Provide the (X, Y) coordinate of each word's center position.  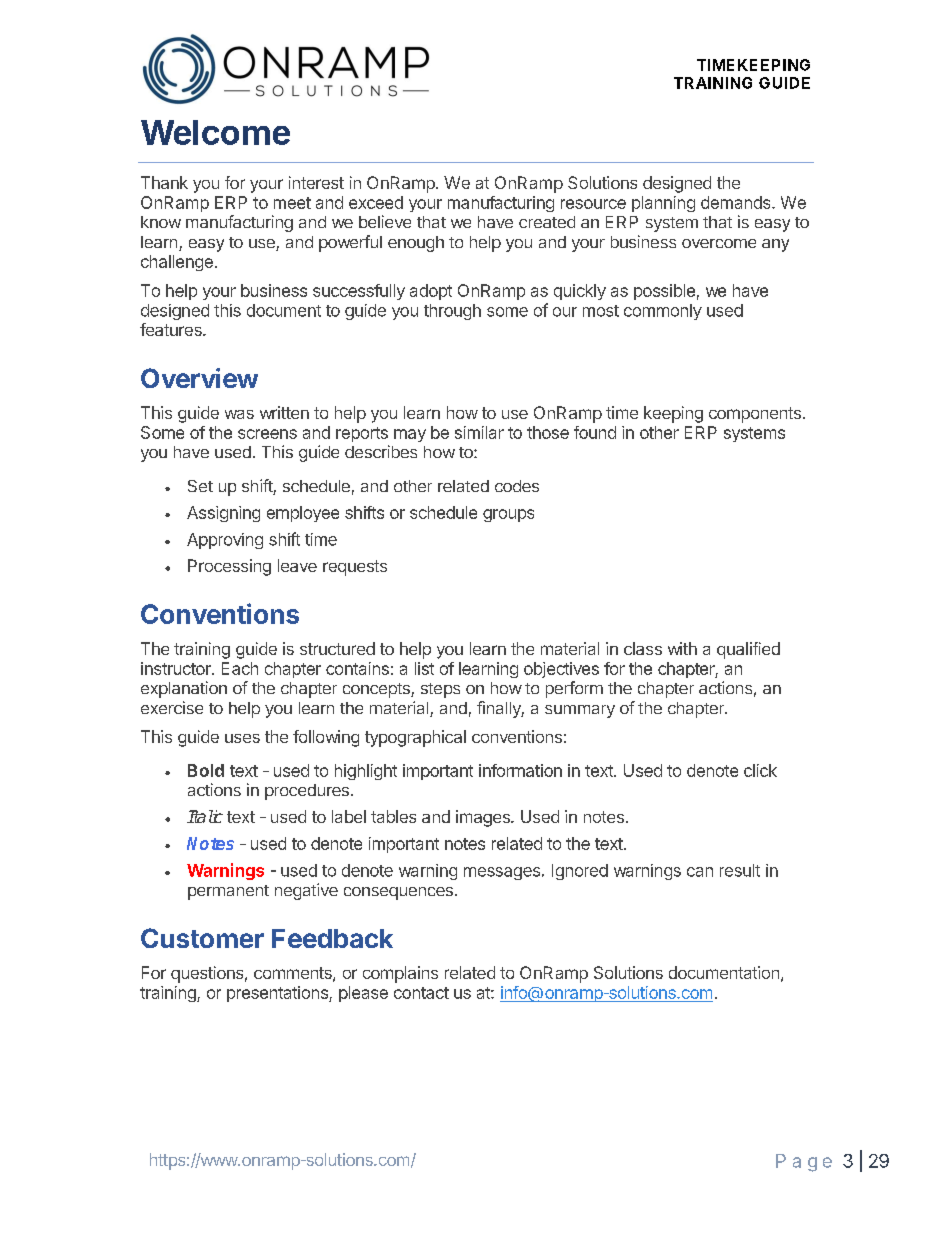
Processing (229, 567)
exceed (376, 202)
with (682, 648)
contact (421, 993)
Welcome (215, 132)
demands (737, 202)
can (700, 872)
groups (508, 515)
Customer (202, 938)
